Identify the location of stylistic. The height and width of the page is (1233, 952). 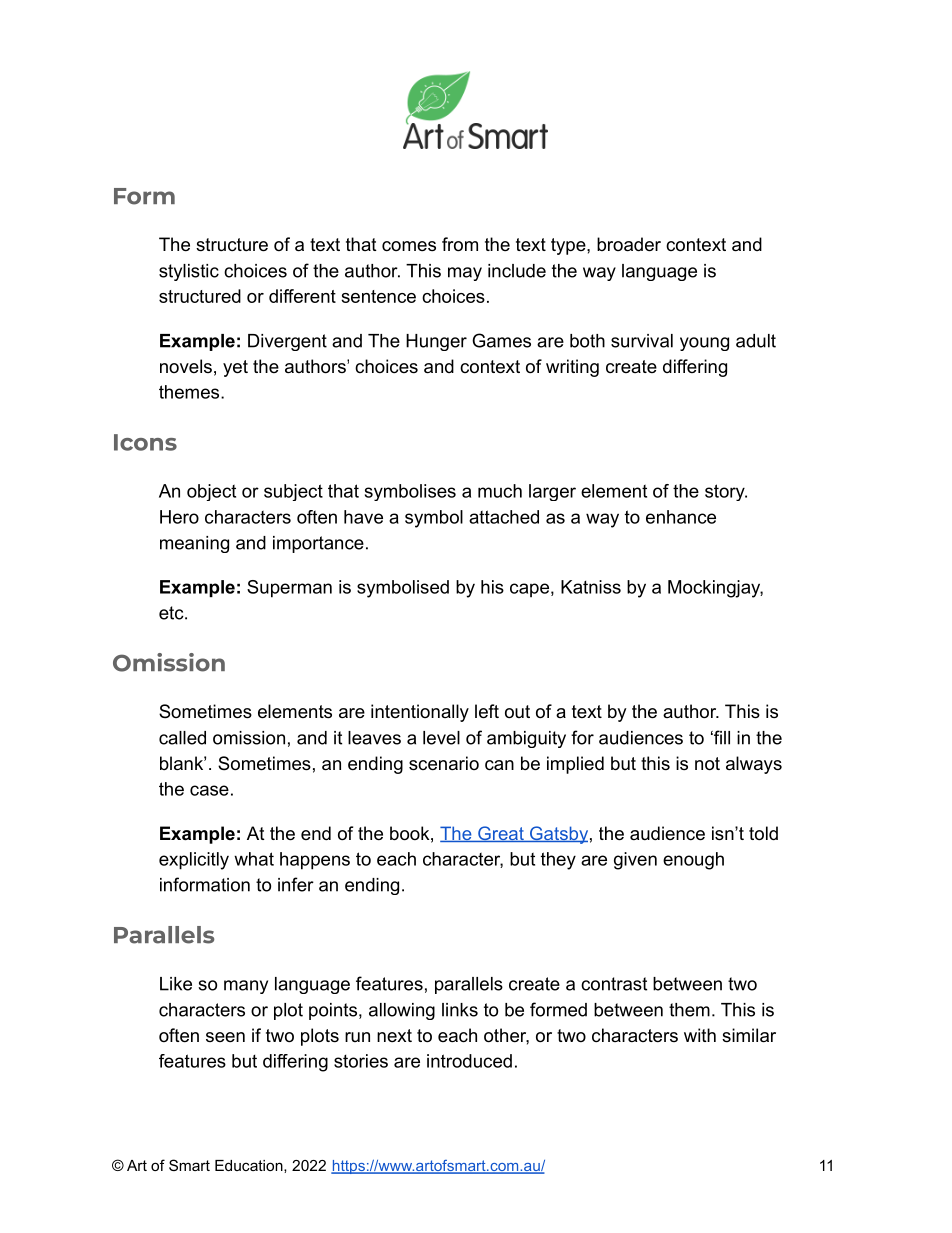
(189, 272).
